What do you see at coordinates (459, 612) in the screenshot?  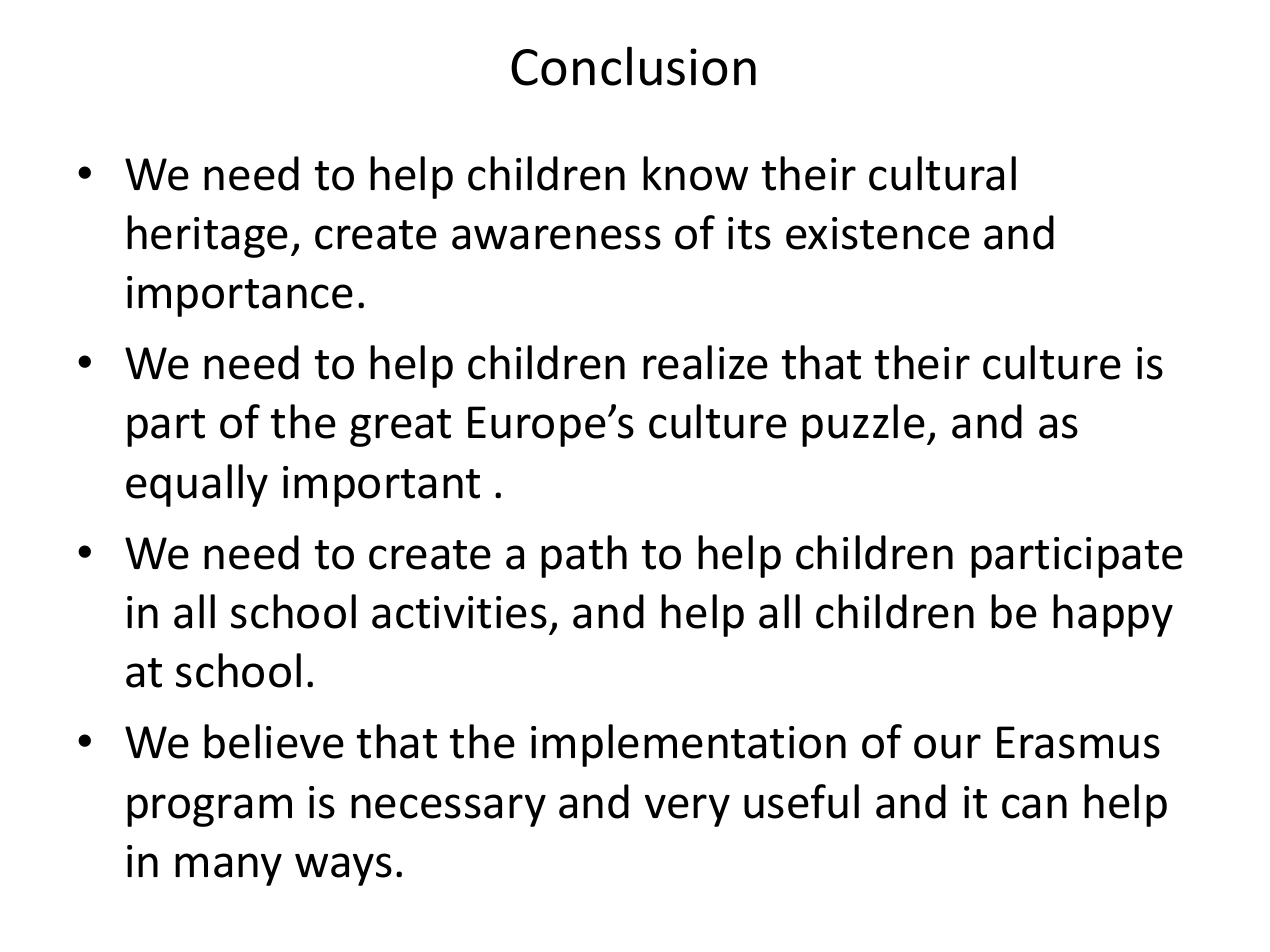 I see `activities` at bounding box center [459, 612].
